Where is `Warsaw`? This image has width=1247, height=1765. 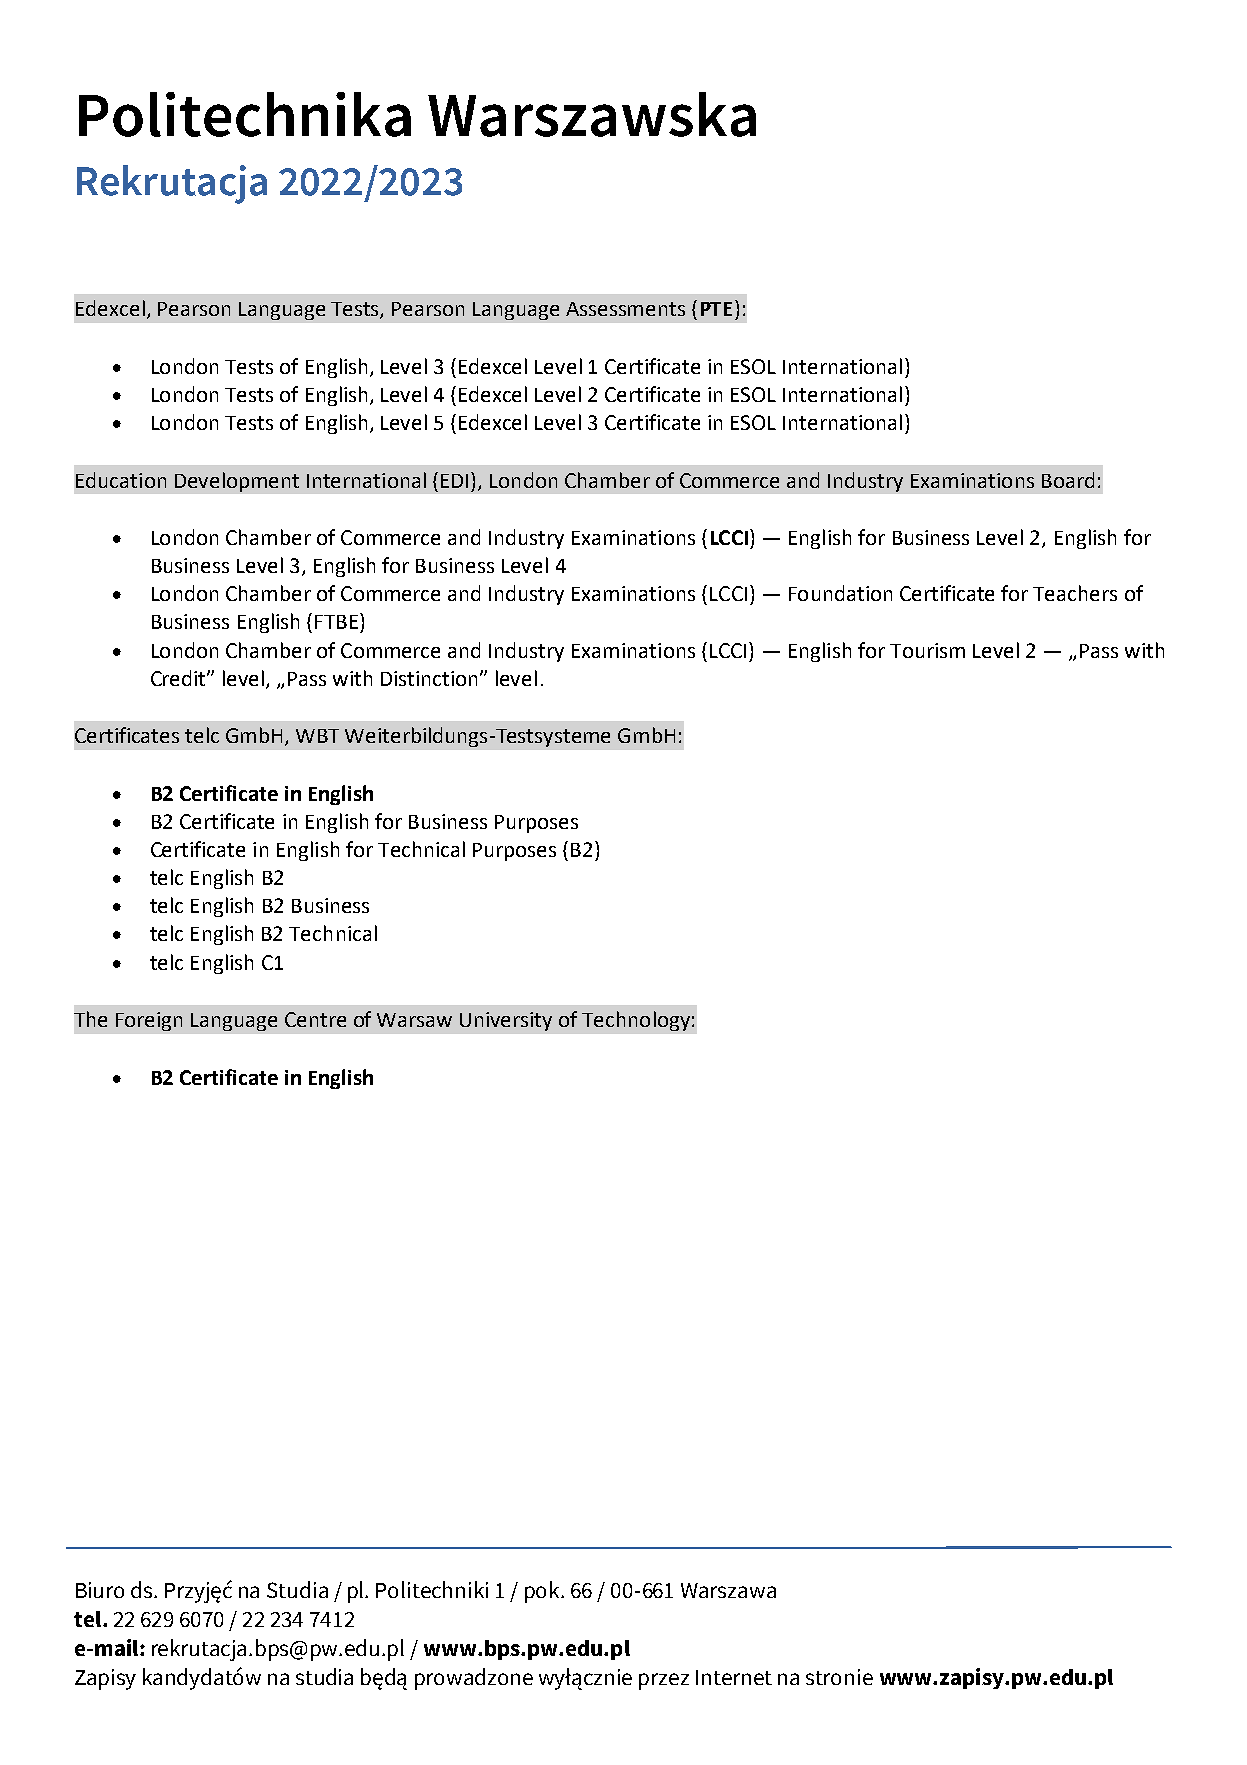
Warsaw is located at coordinates (414, 1020).
